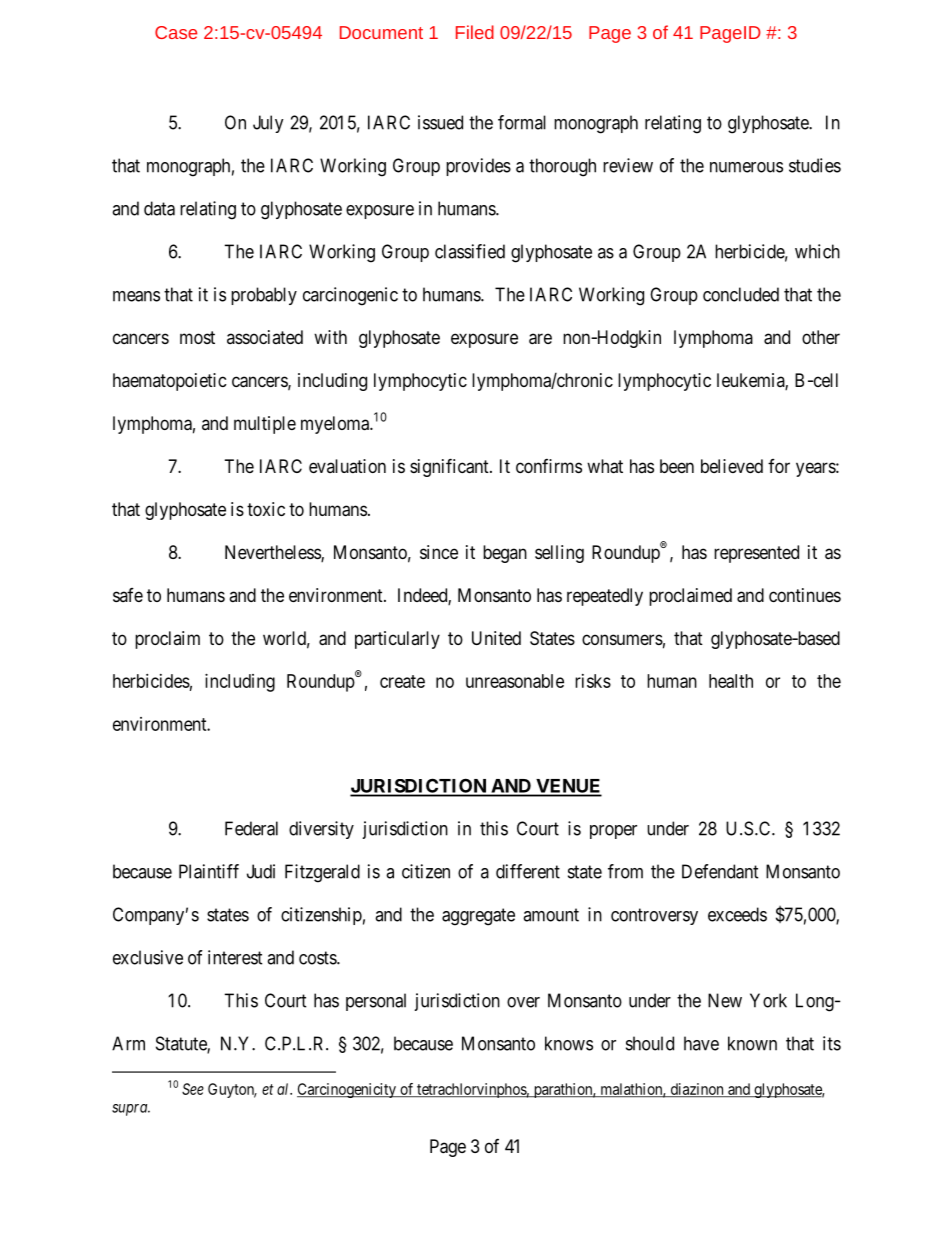 This screenshot has height=1233, width=952. I want to click on different, so click(528, 871).
